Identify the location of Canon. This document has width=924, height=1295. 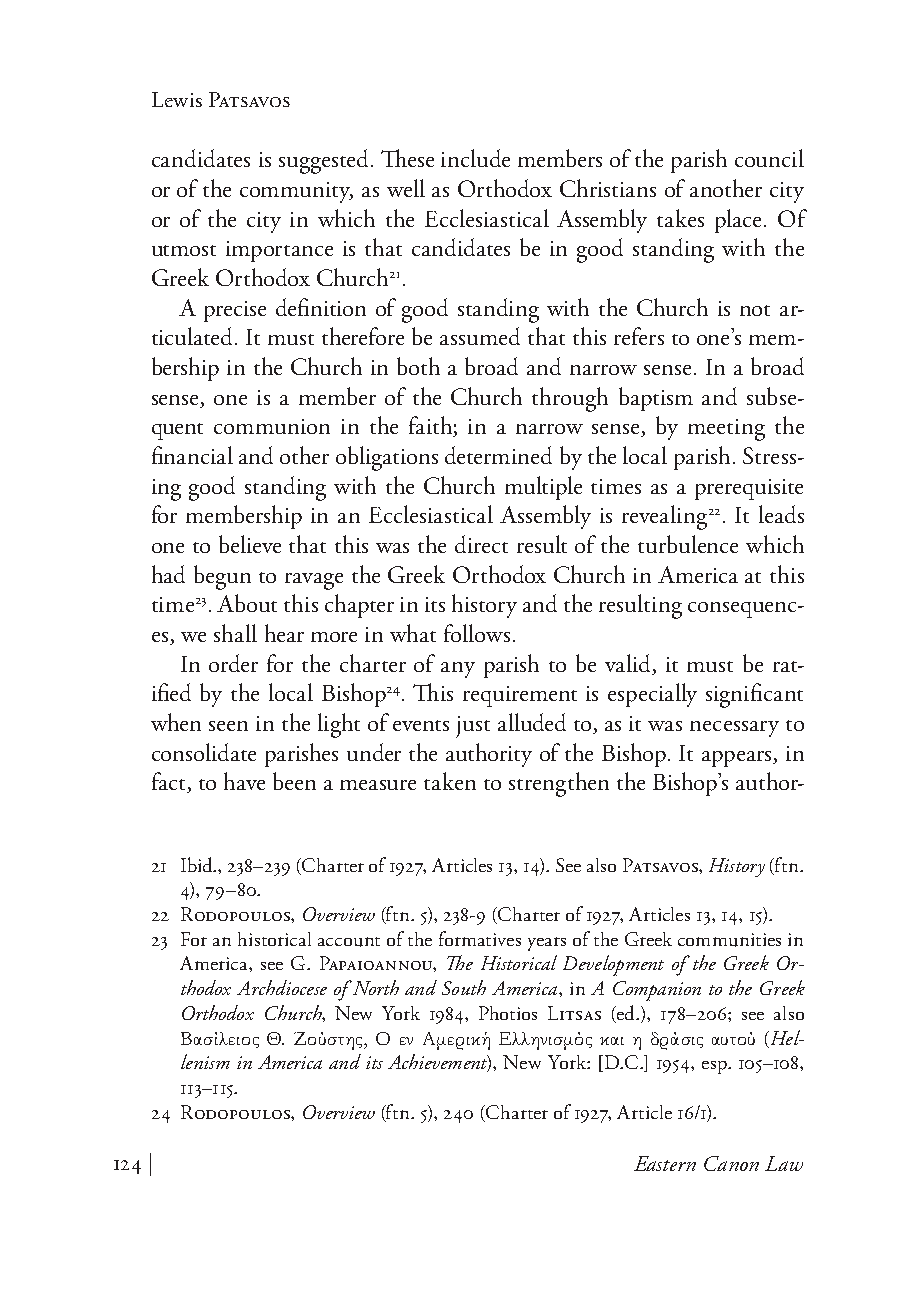
(731, 1163).
